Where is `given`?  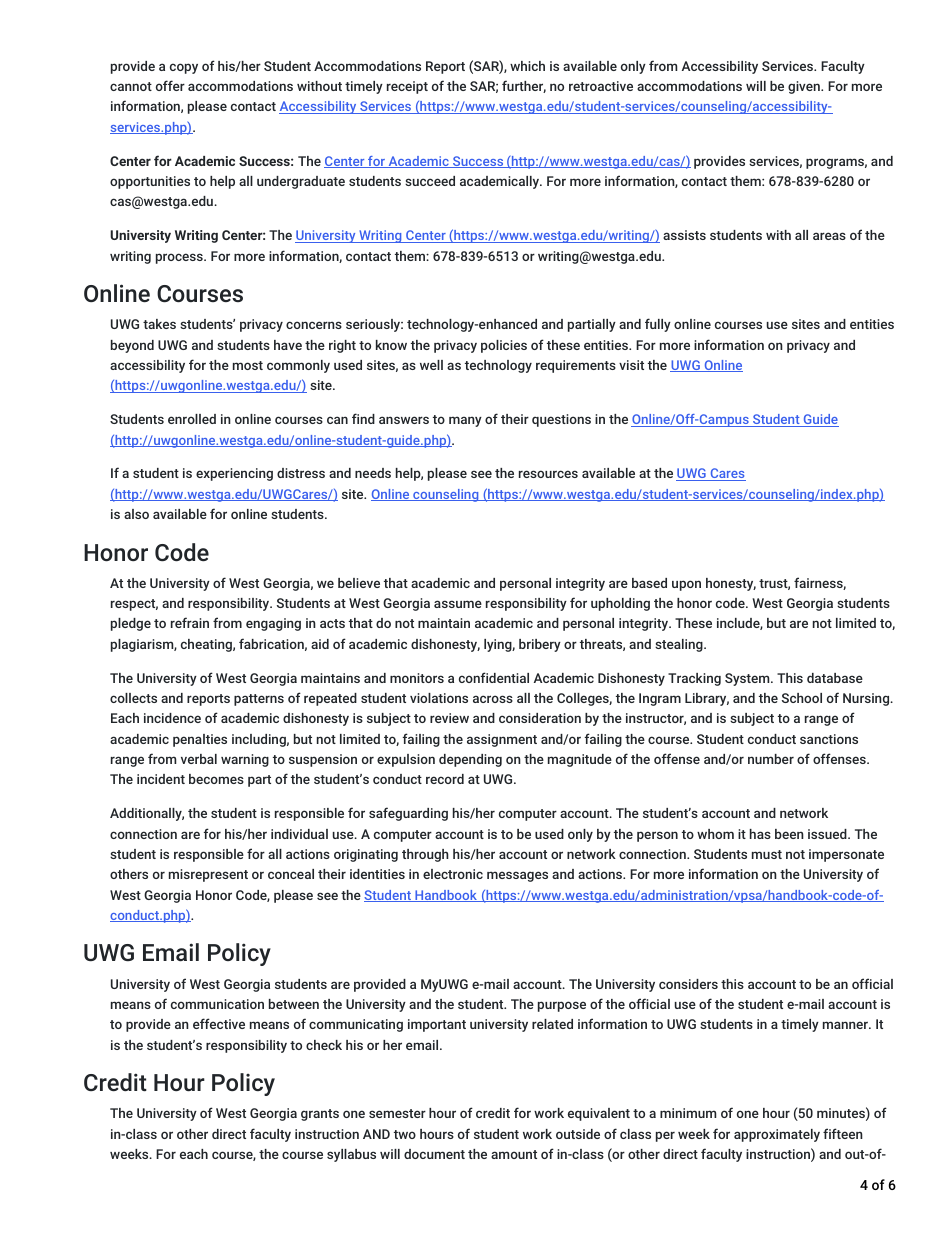
given is located at coordinates (805, 87).
